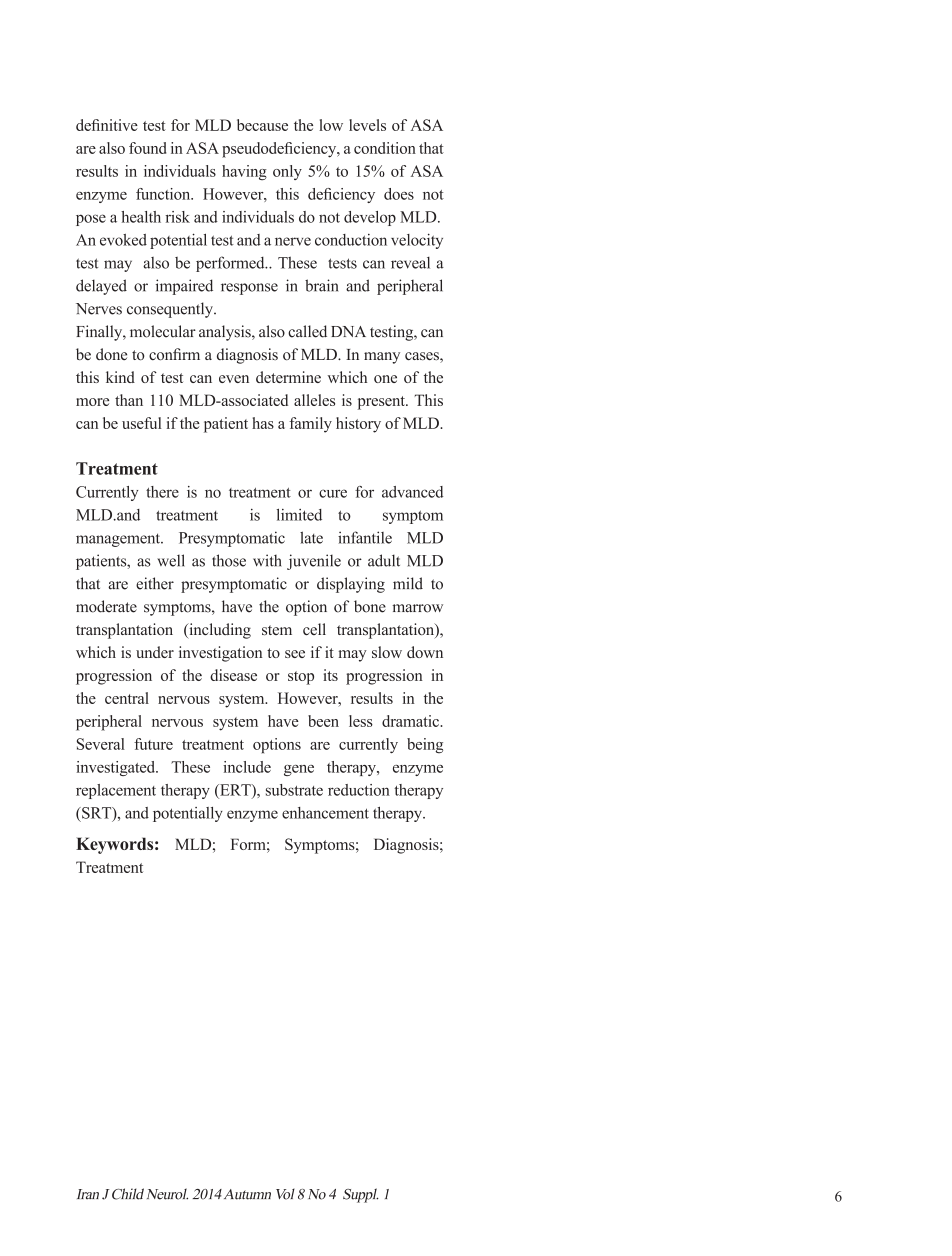 The image size is (952, 1256). Describe the element at coordinates (385, 148) in the screenshot. I see `condition` at that location.
